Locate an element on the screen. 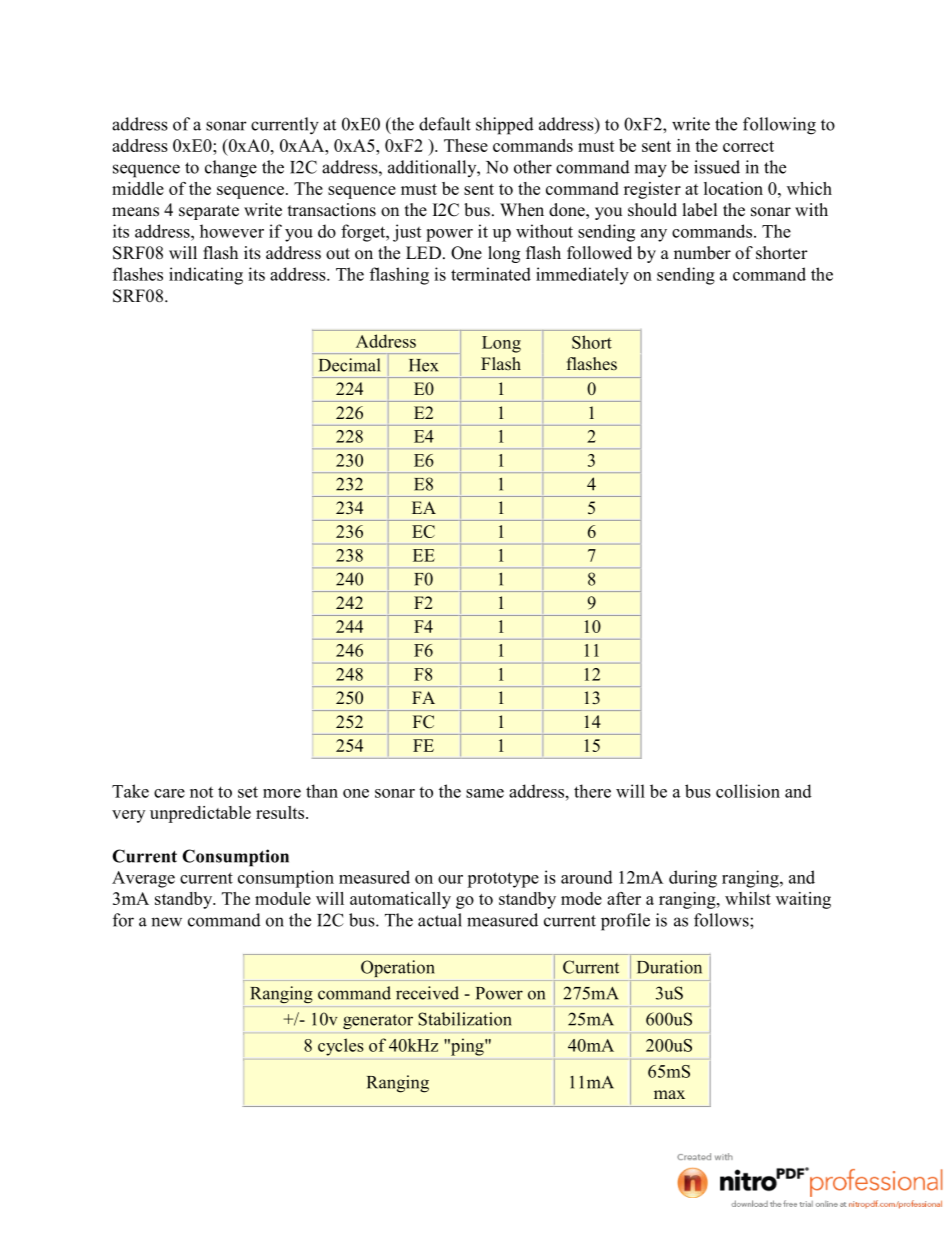 The width and height of the screenshot is (952, 1233). change is located at coordinates (231, 169).
